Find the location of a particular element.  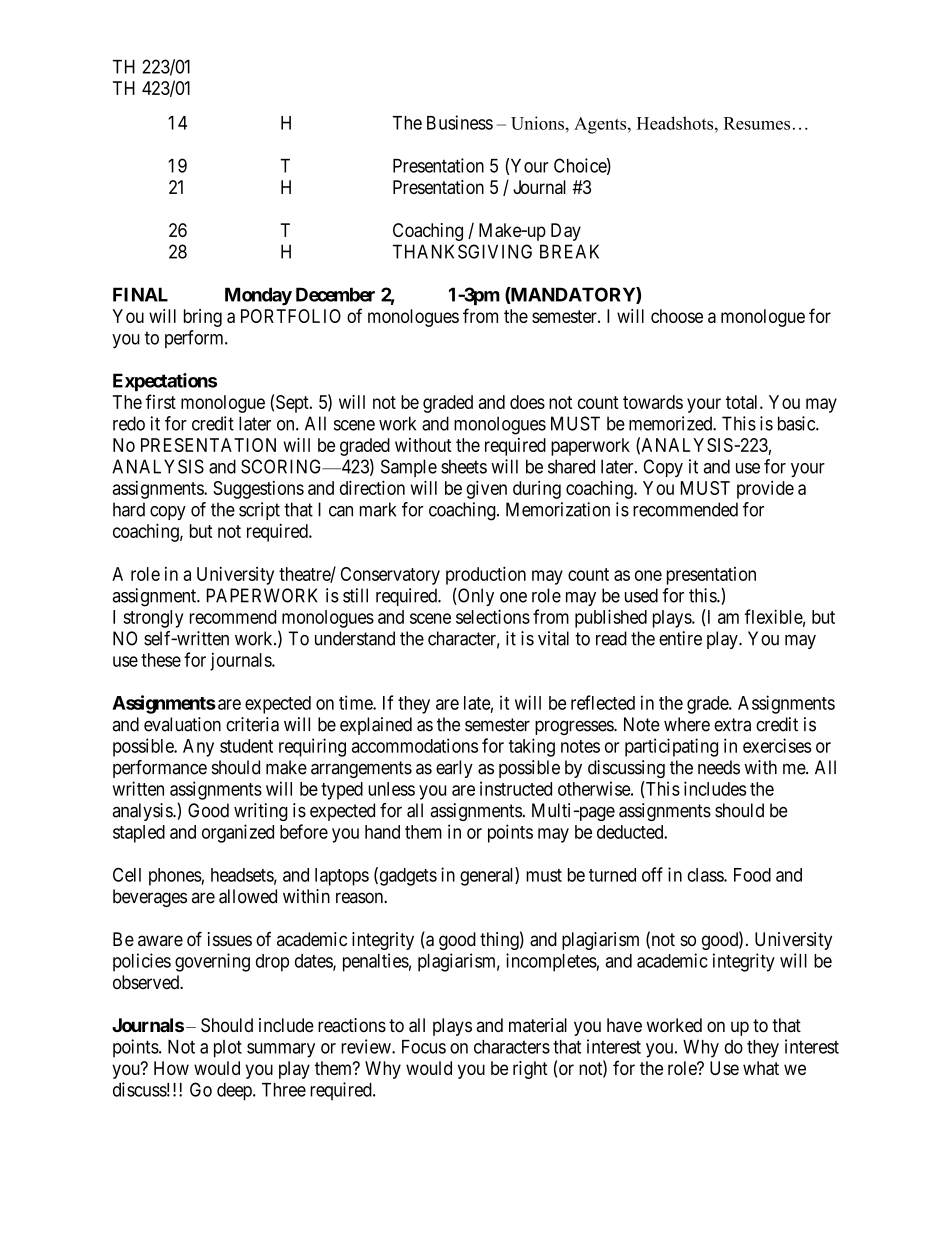

class is located at coordinates (706, 875).
